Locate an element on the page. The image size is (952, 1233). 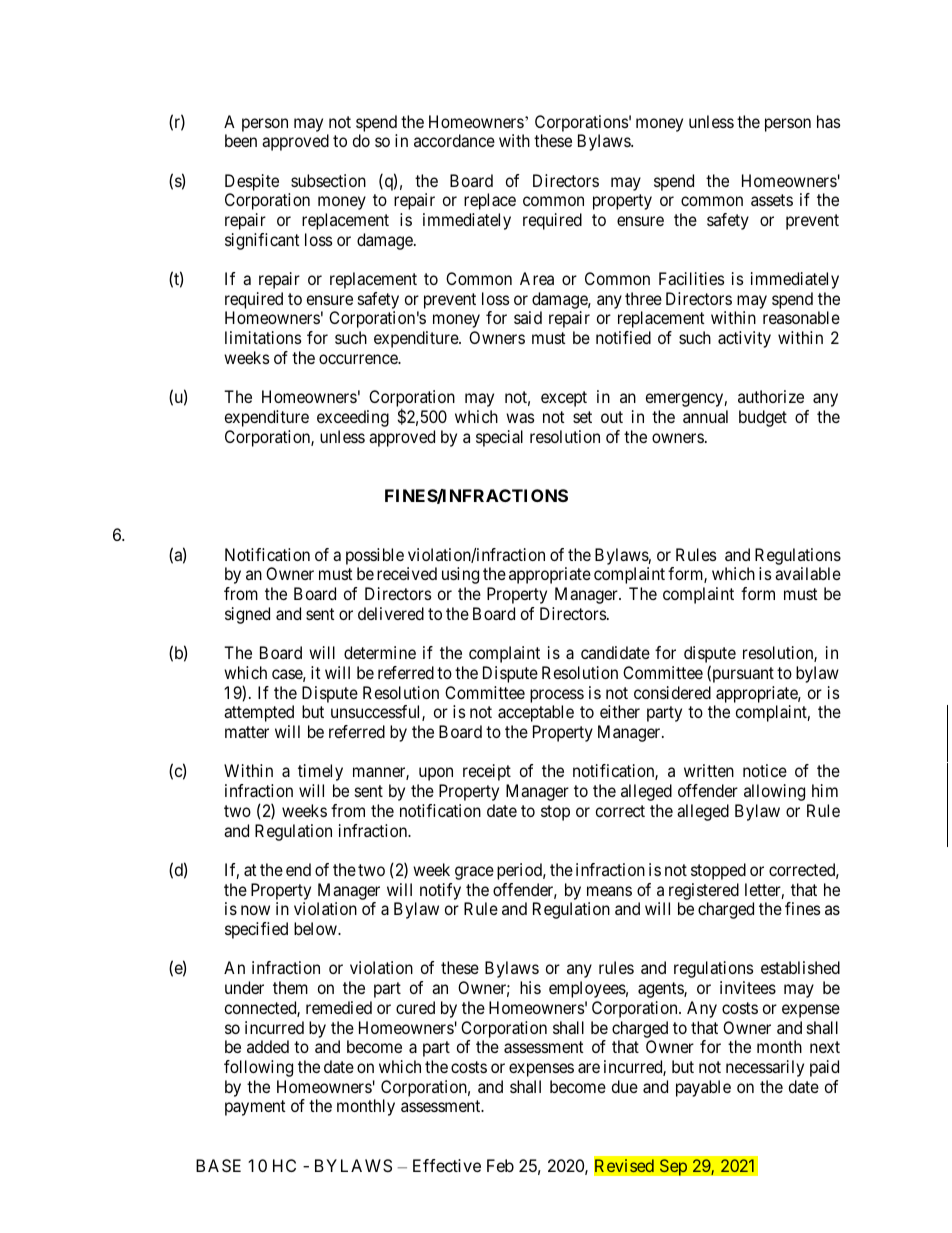
acceptable is located at coordinates (536, 713).
